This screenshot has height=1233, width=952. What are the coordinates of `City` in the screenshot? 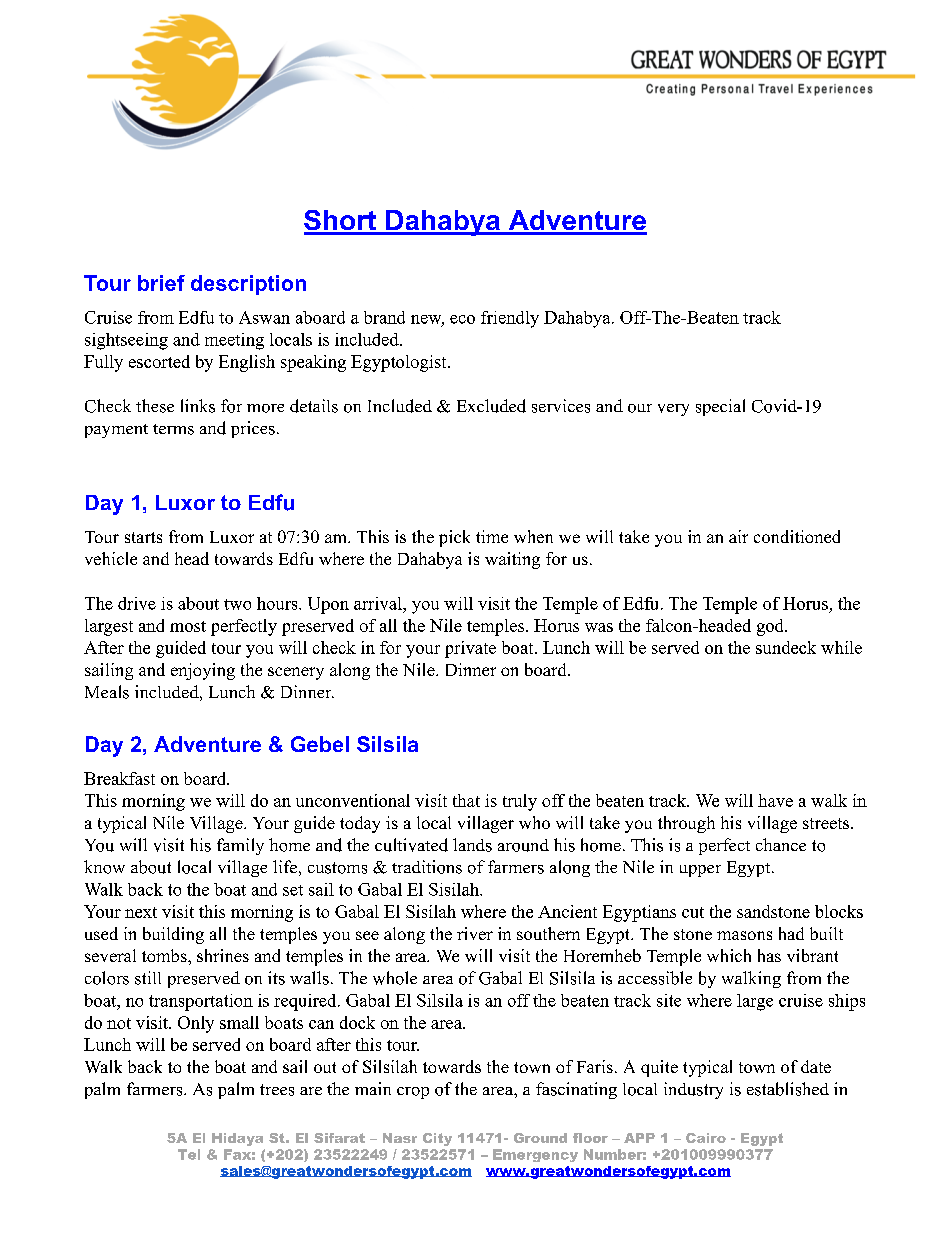 It's located at (437, 1139).
